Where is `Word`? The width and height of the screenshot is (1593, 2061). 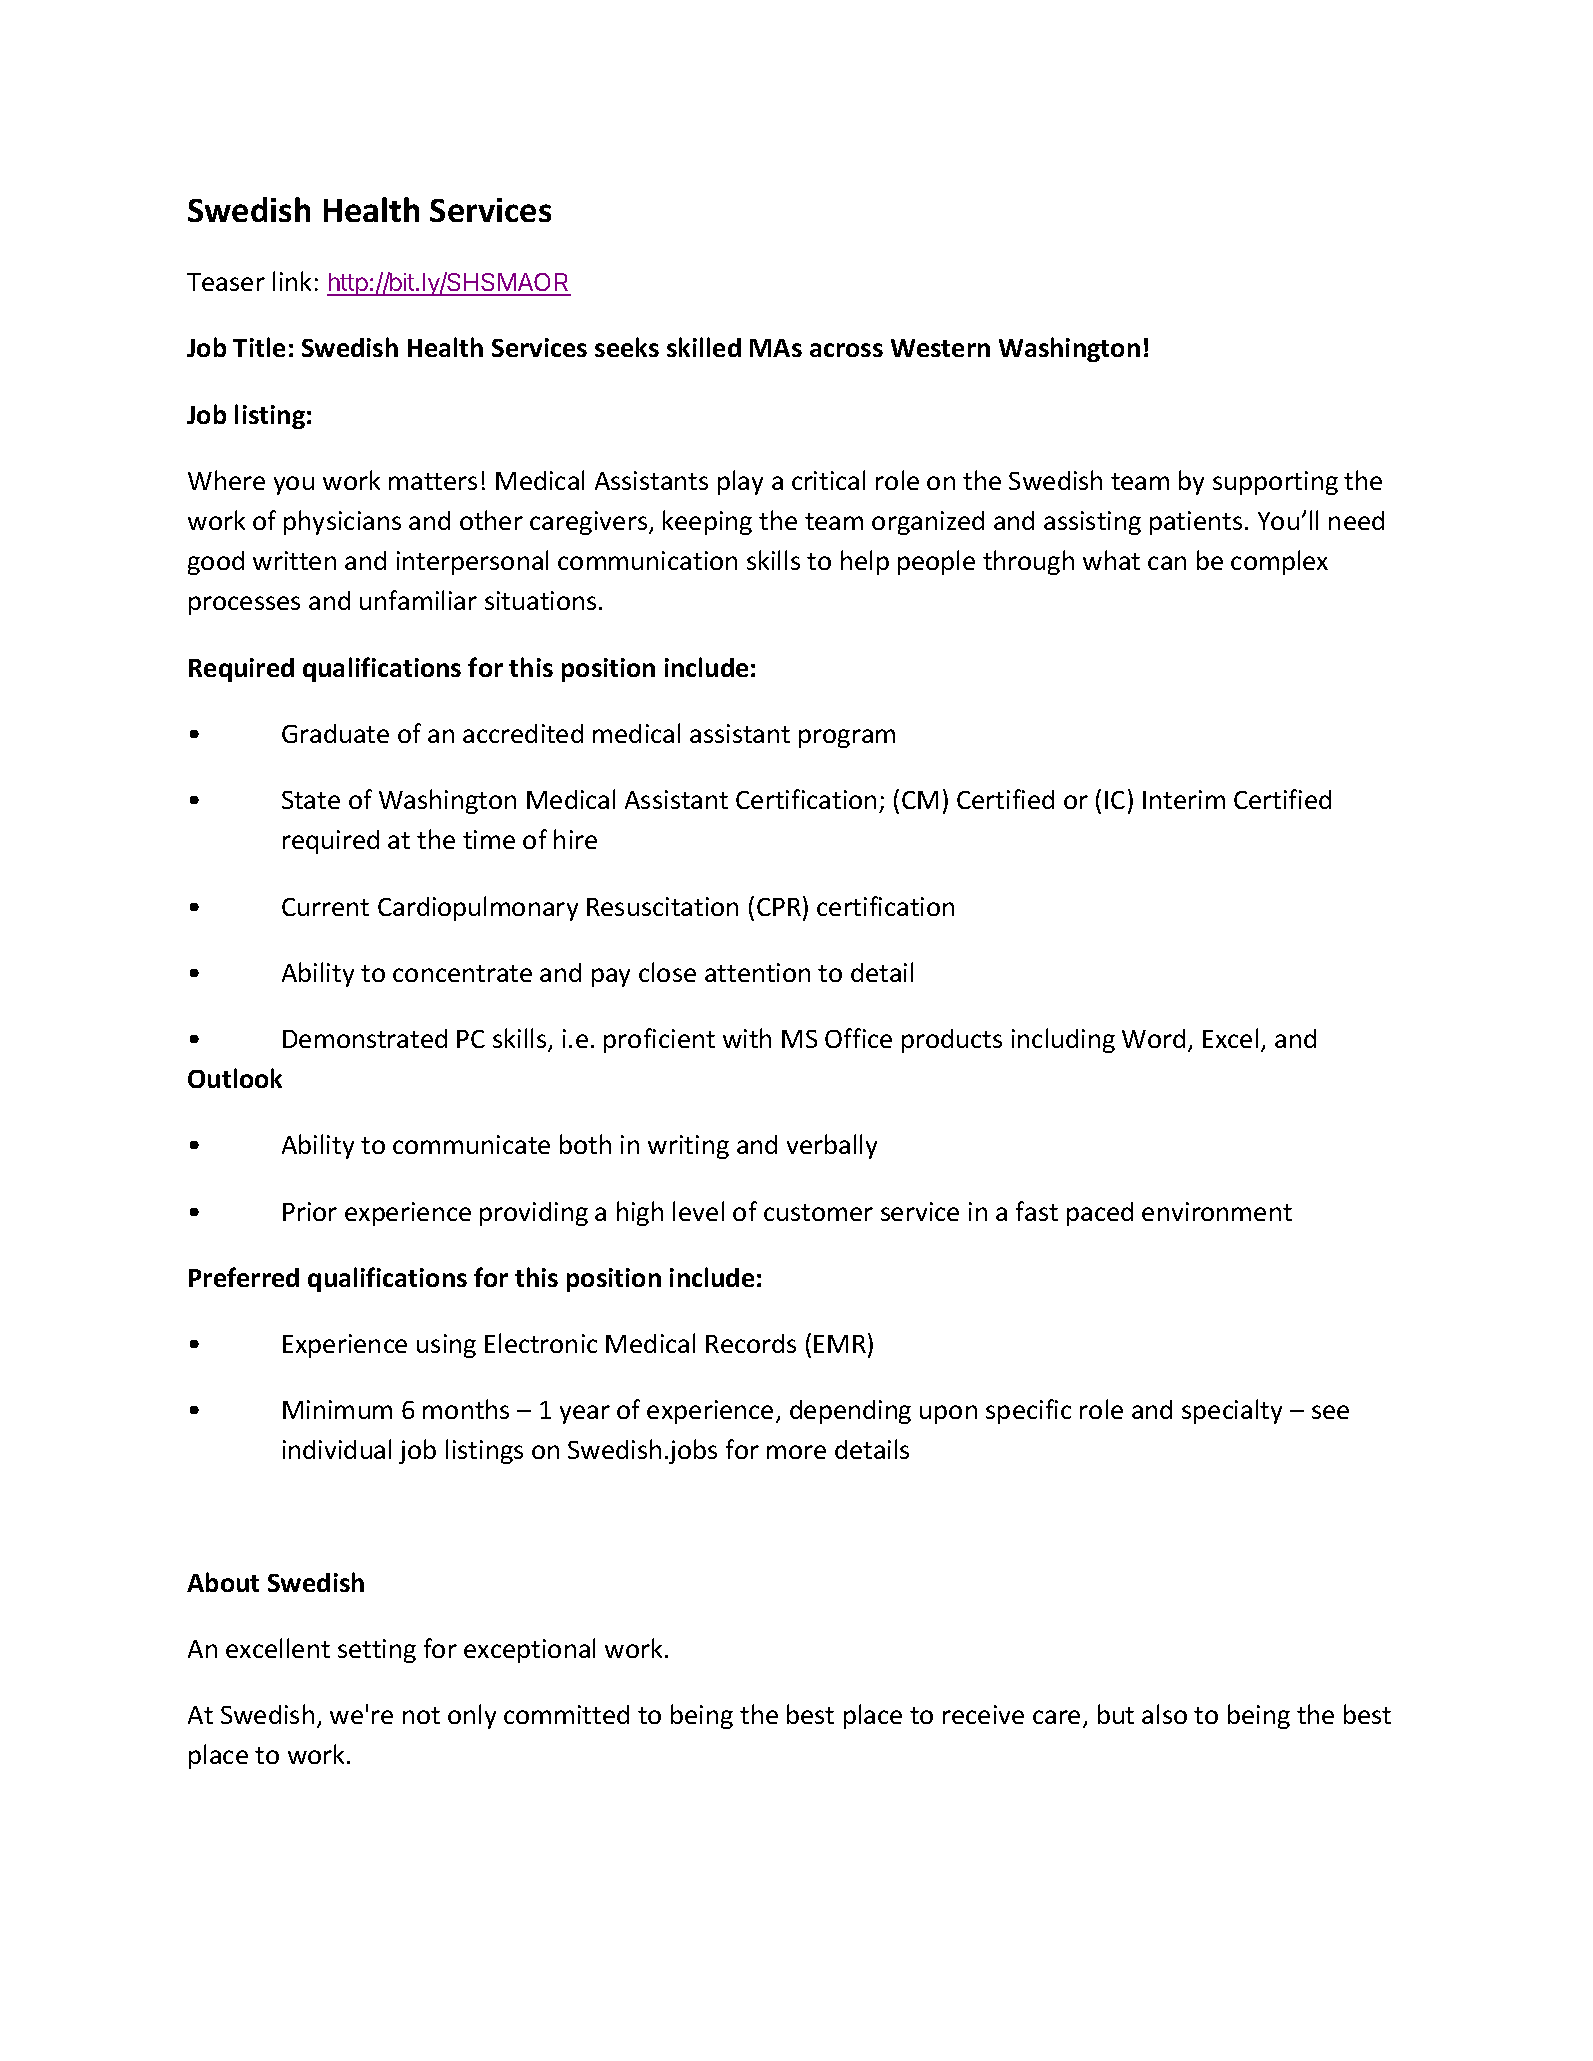 Word is located at coordinates (1153, 1038).
